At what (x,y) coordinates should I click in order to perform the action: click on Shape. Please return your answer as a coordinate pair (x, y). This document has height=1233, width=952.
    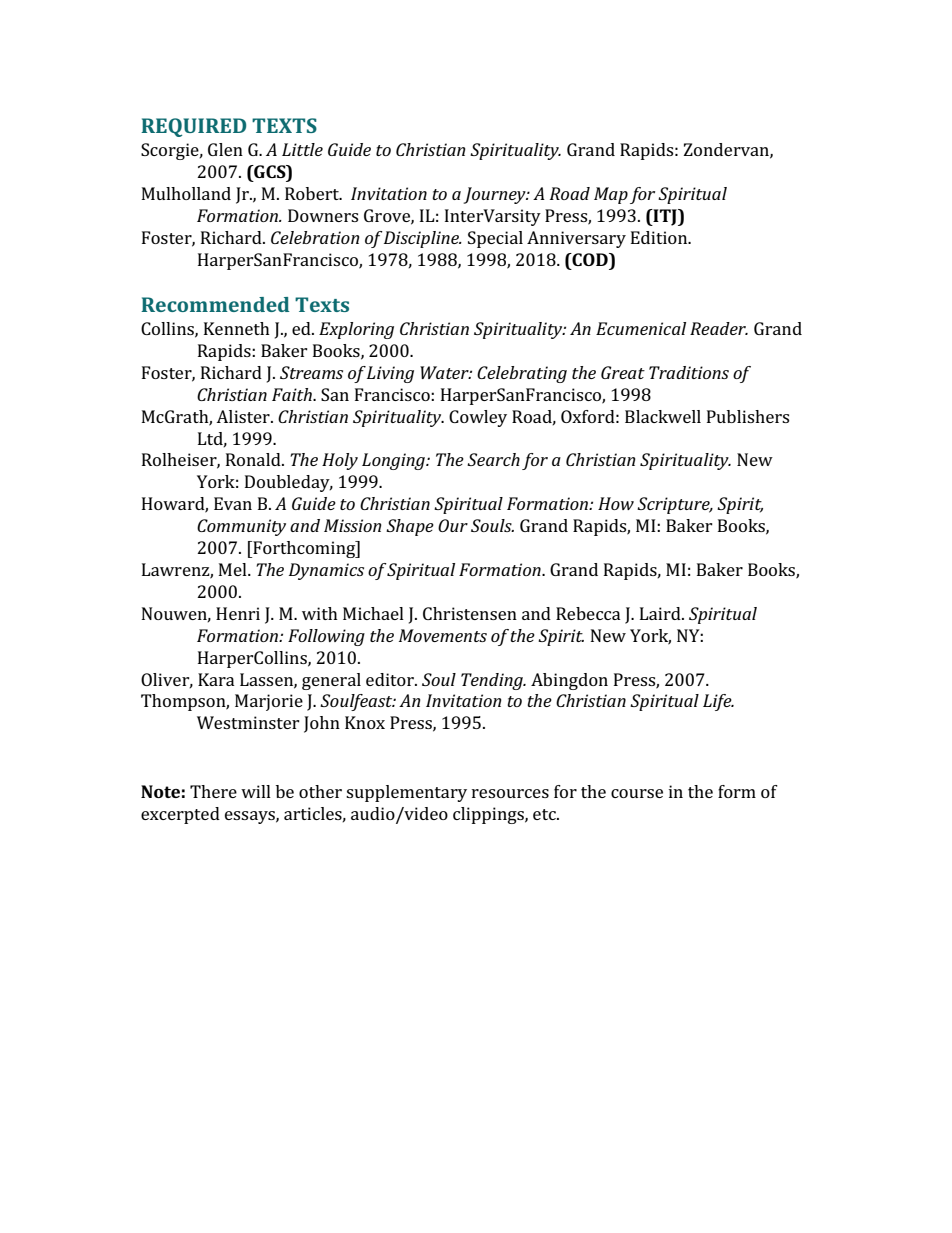
    Looking at the image, I should click on (410, 527).
